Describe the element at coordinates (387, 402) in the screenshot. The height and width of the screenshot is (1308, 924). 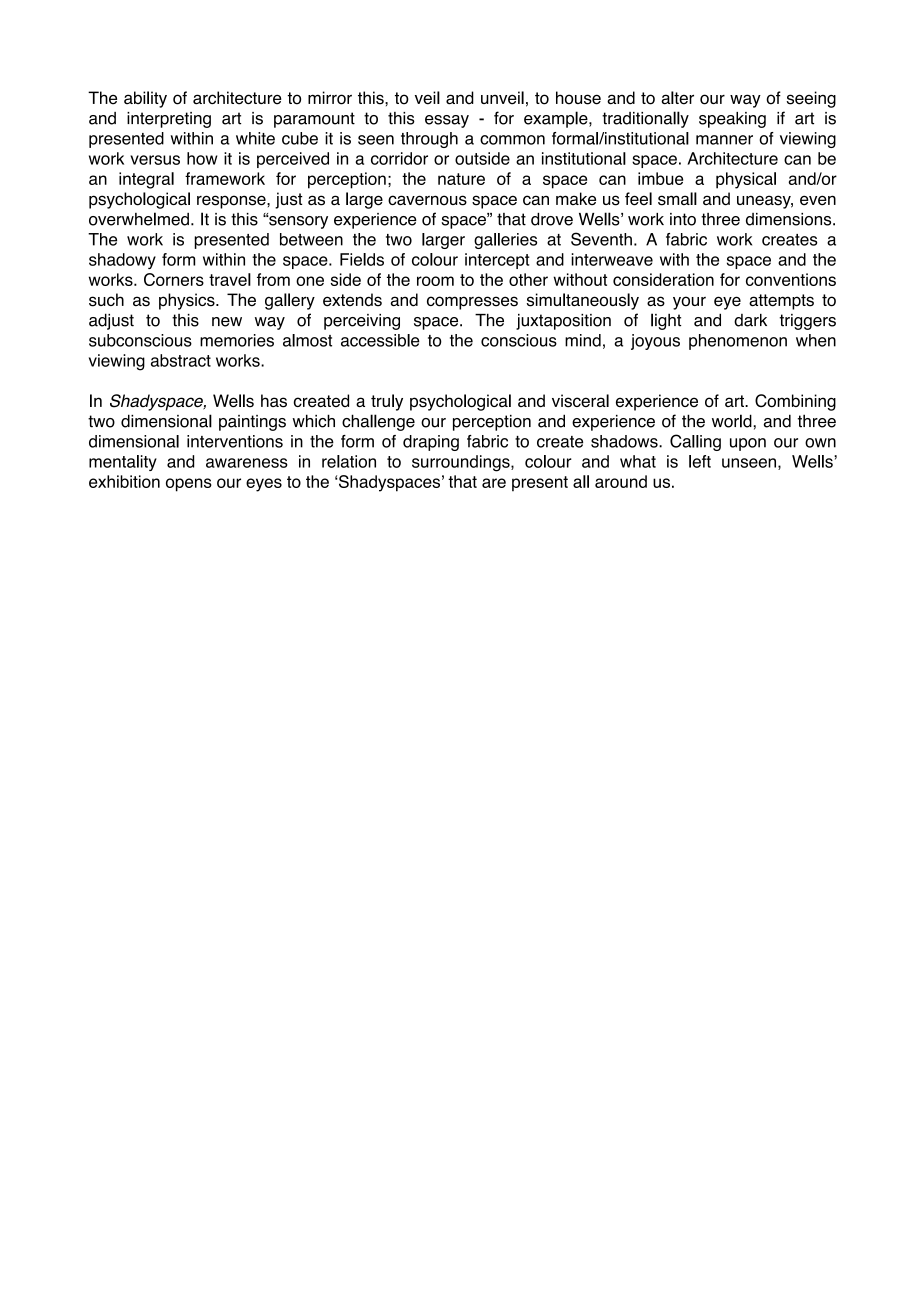
I see `truly` at that location.
